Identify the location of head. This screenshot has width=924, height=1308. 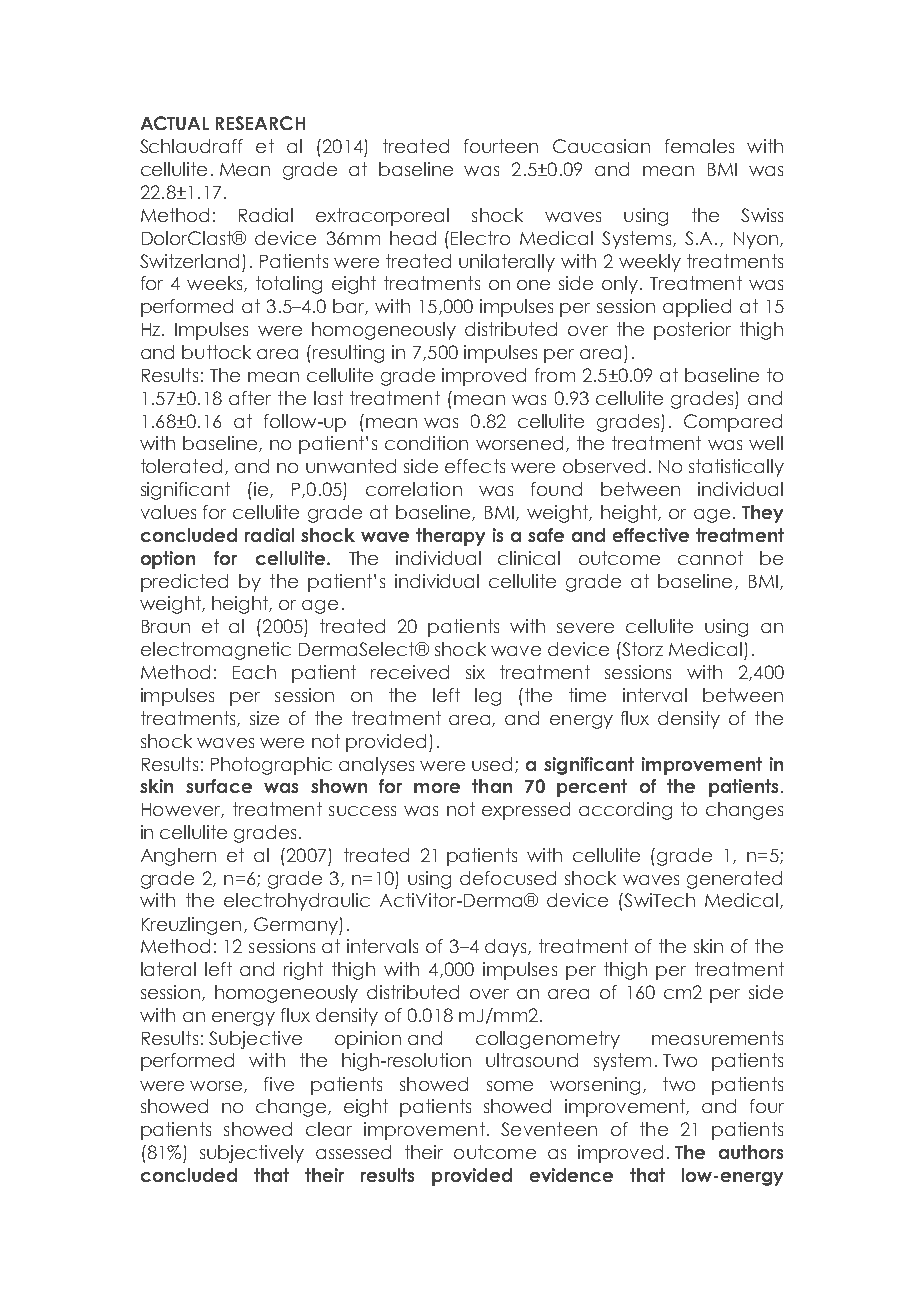
(413, 238).
